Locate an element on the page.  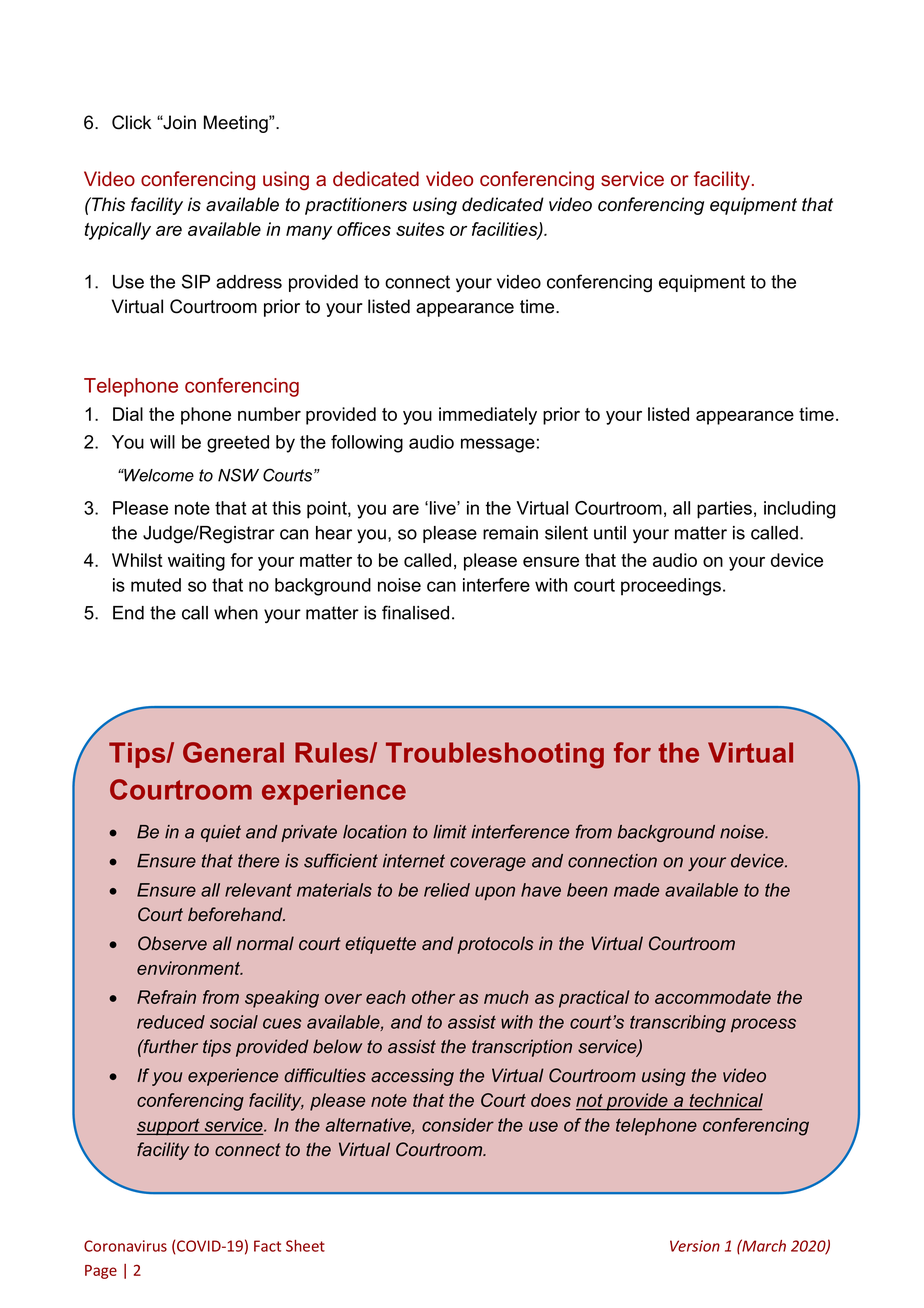
waiting is located at coordinates (196, 562).
